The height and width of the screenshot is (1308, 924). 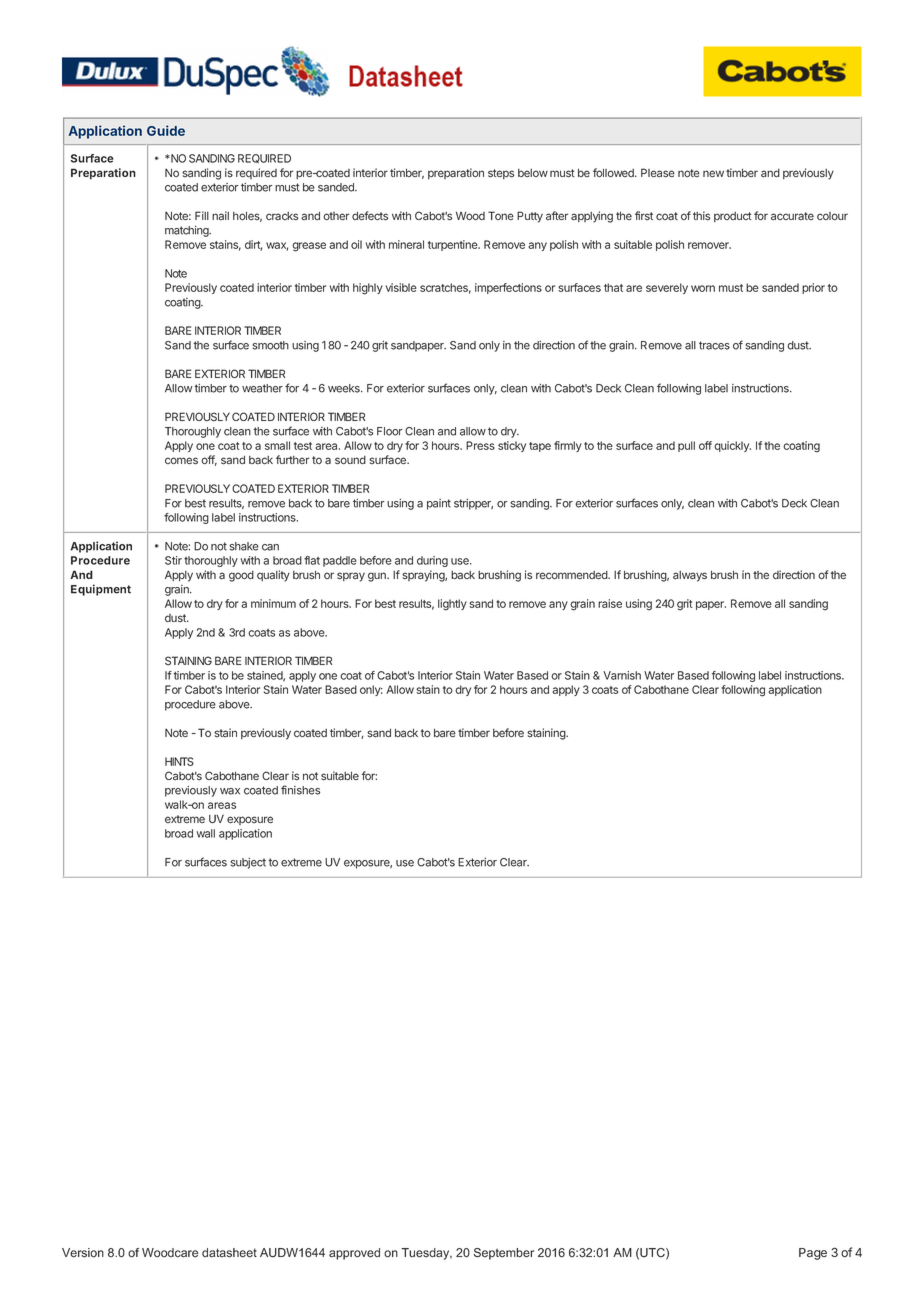 I want to click on Guide, so click(x=166, y=130).
